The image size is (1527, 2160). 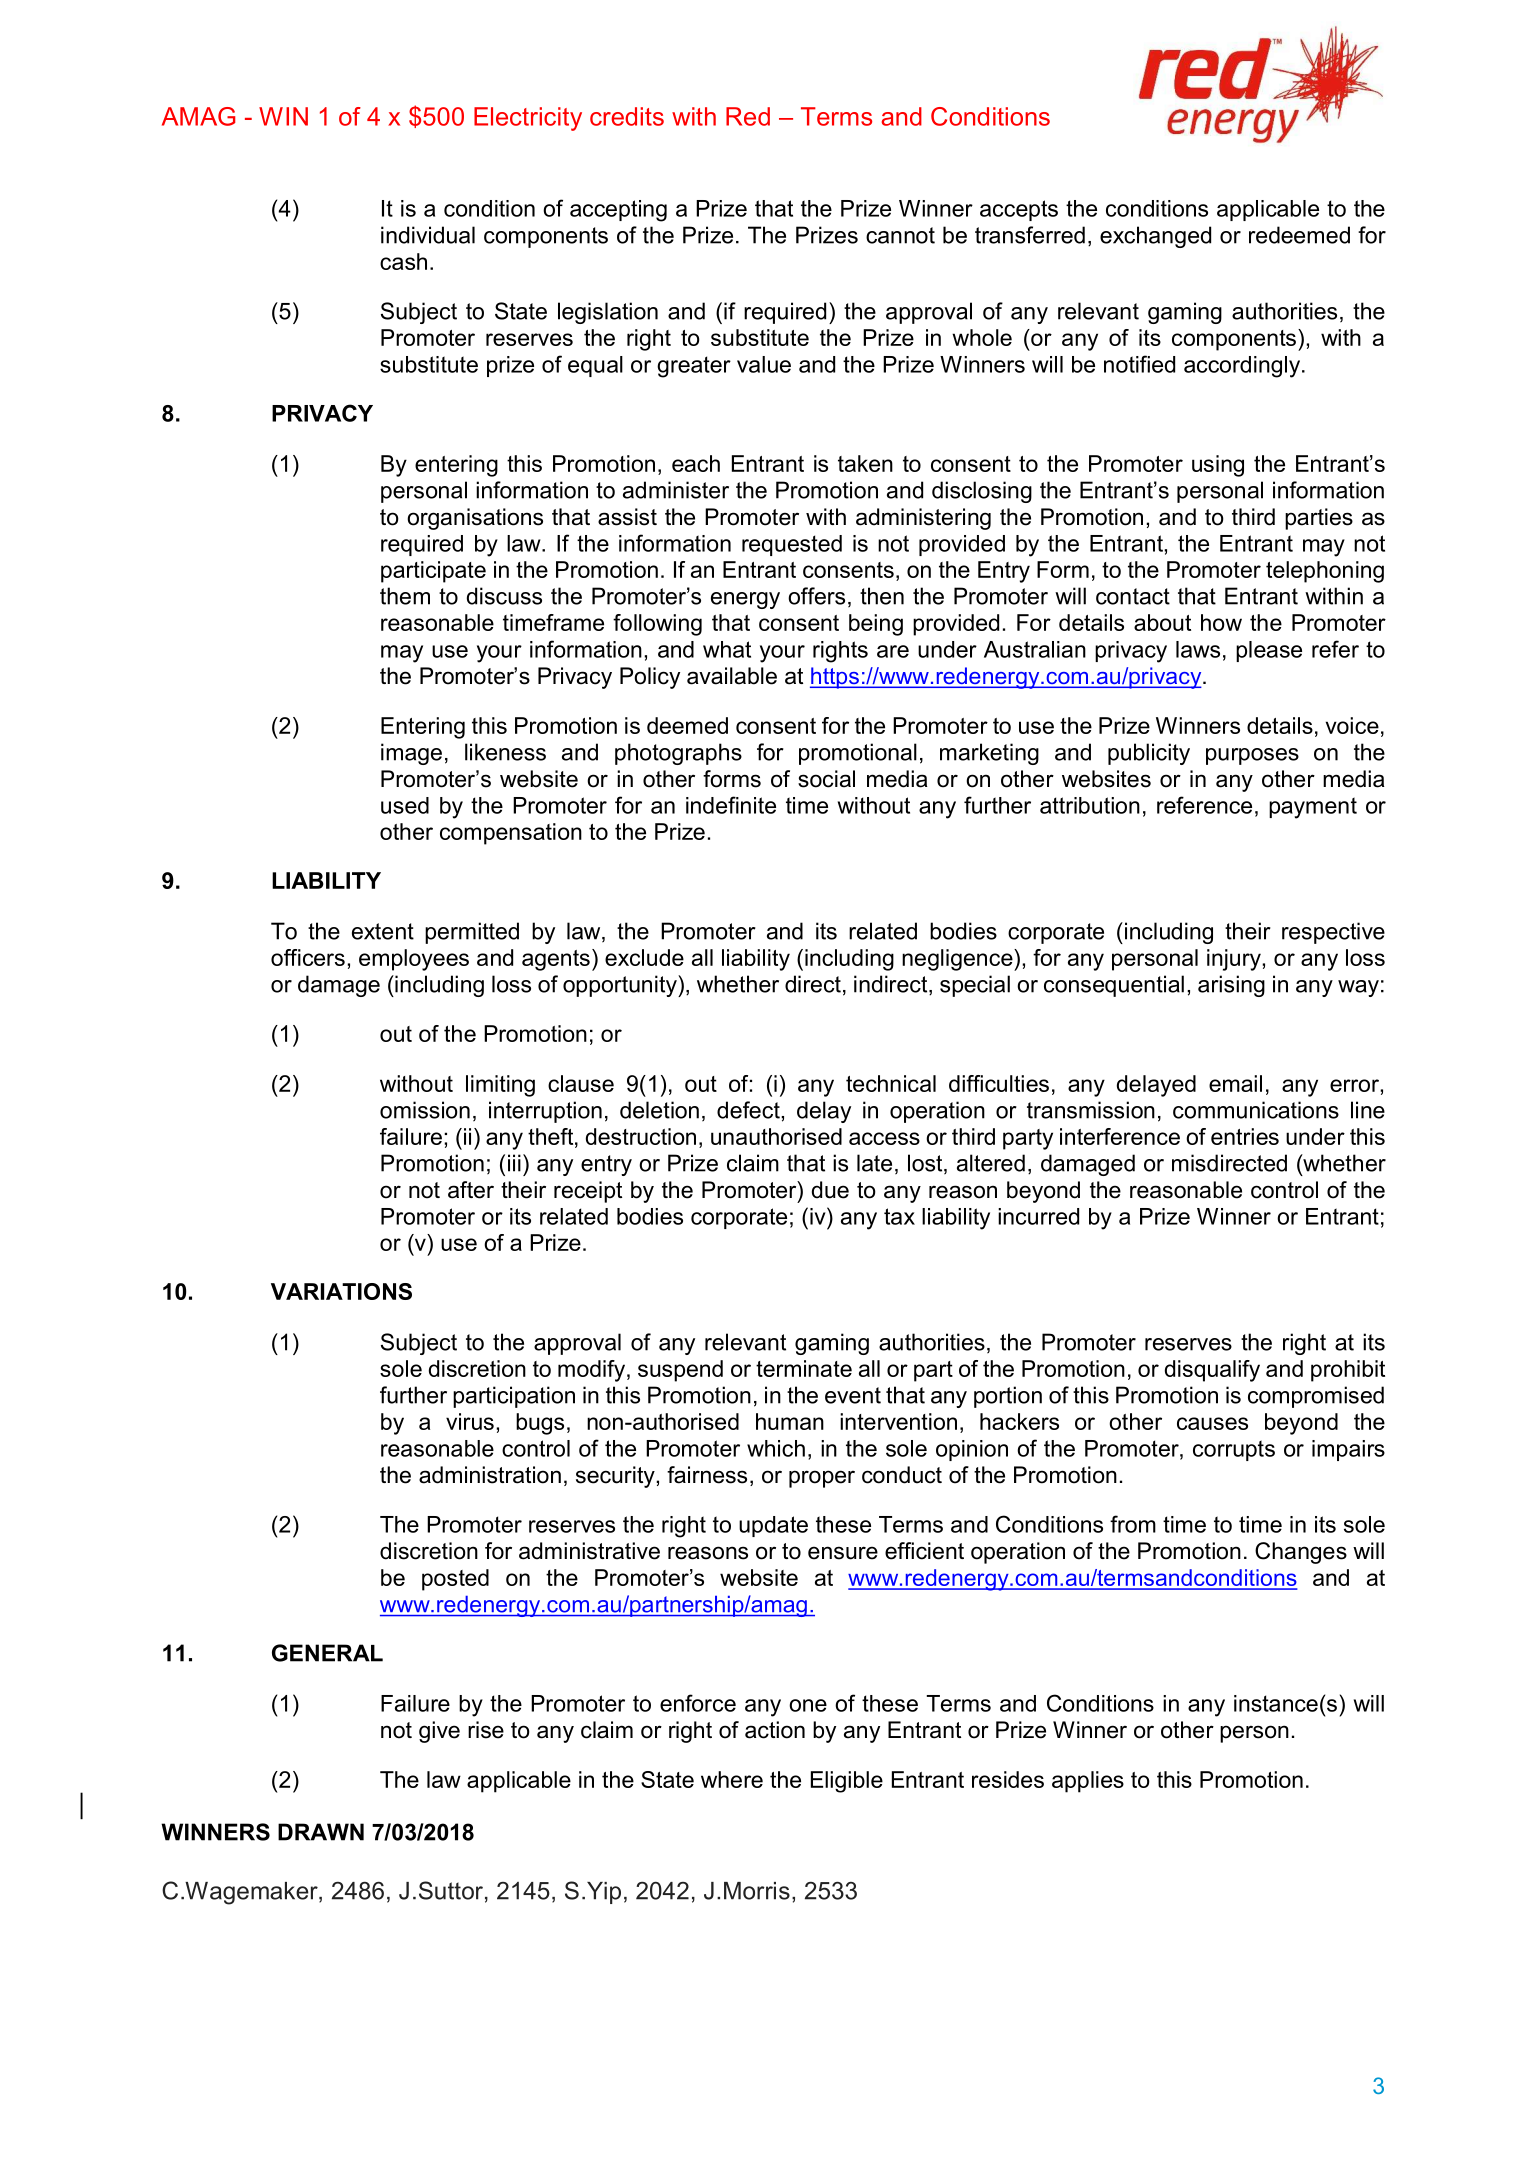 I want to click on Eligible, so click(x=847, y=1782).
